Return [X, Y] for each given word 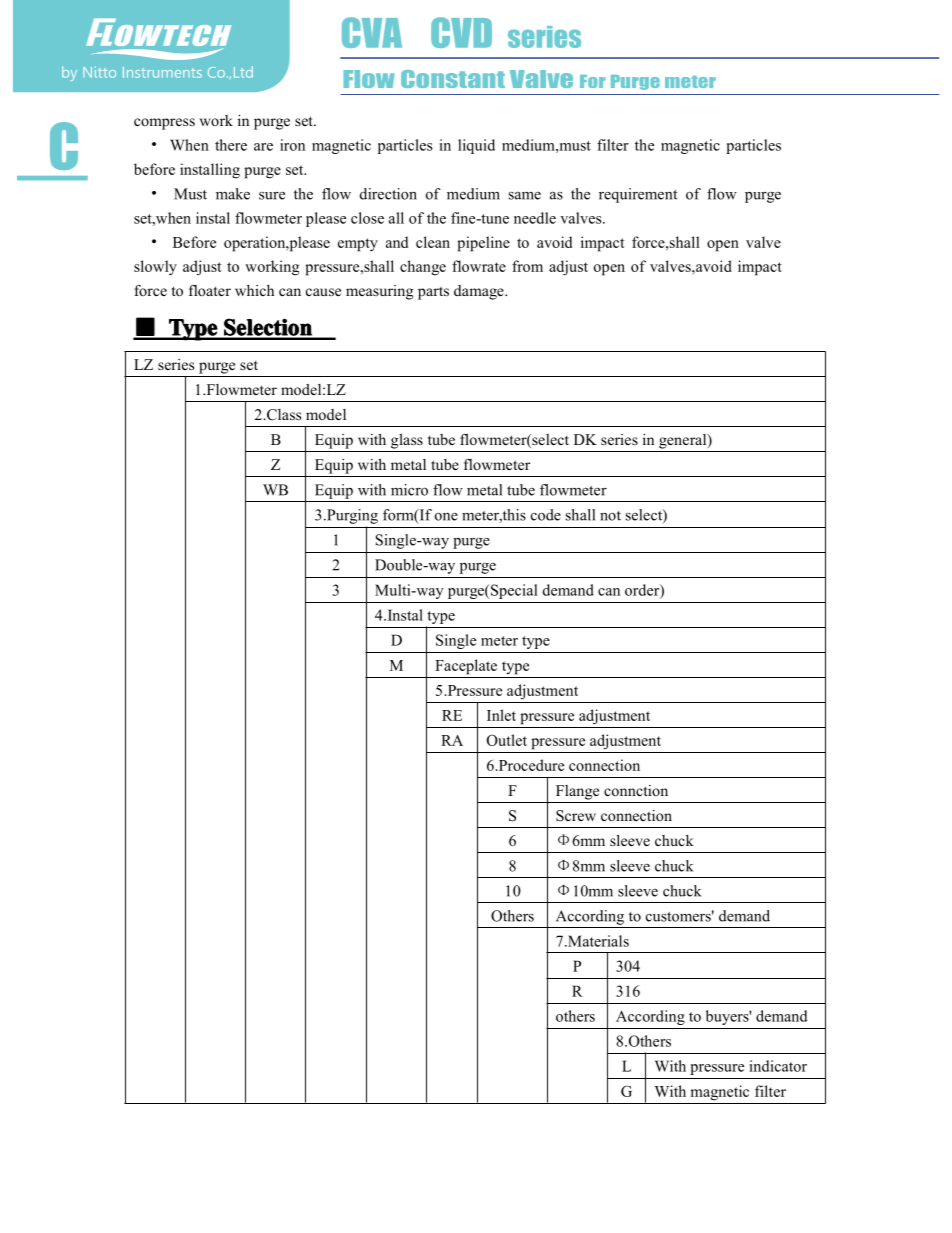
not [610, 516]
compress [164, 124]
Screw [576, 816]
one [446, 517]
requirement [638, 195]
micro [409, 490]
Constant [453, 79]
